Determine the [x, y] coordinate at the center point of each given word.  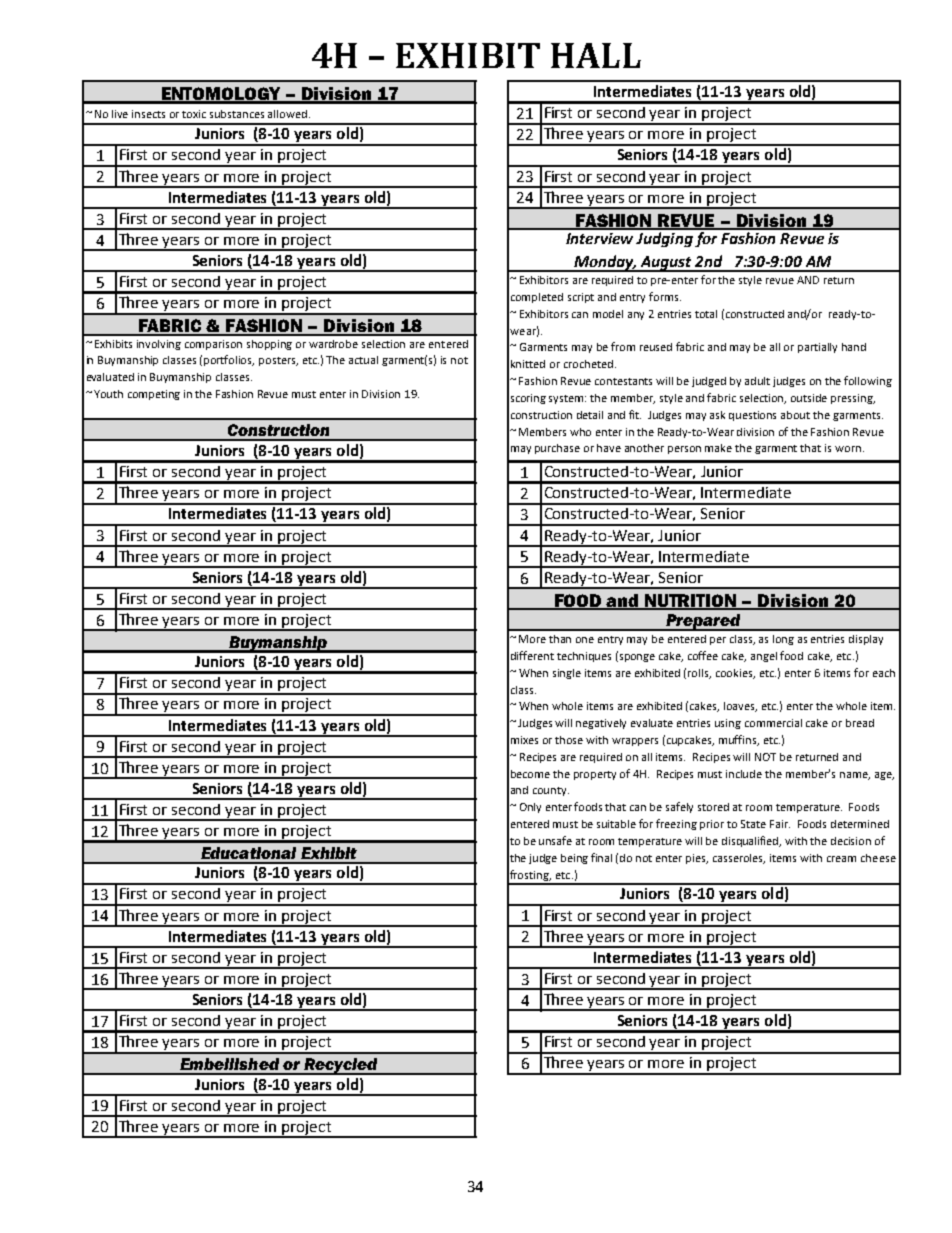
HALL [596, 55]
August [667, 264]
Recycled [341, 1066]
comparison [213, 345]
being [574, 859]
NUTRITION [691, 601]
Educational [248, 853]
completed [537, 298]
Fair [780, 824]
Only [530, 808]
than [560, 639]
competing [154, 395]
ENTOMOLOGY [221, 95]
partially [817, 348]
